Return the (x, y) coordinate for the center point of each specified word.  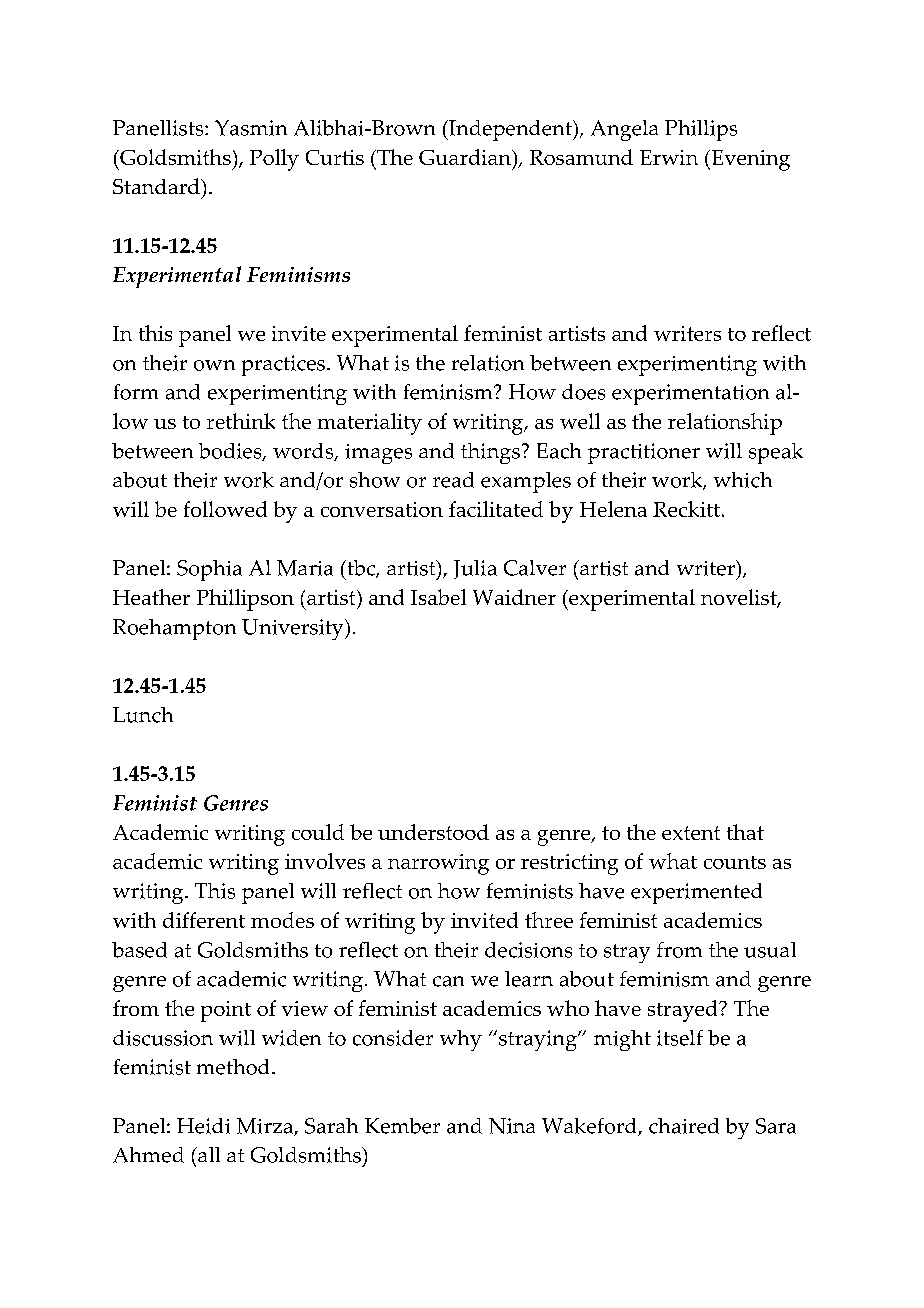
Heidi (203, 1126)
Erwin (669, 157)
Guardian (466, 157)
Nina (512, 1126)
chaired (684, 1126)
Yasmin (251, 128)
